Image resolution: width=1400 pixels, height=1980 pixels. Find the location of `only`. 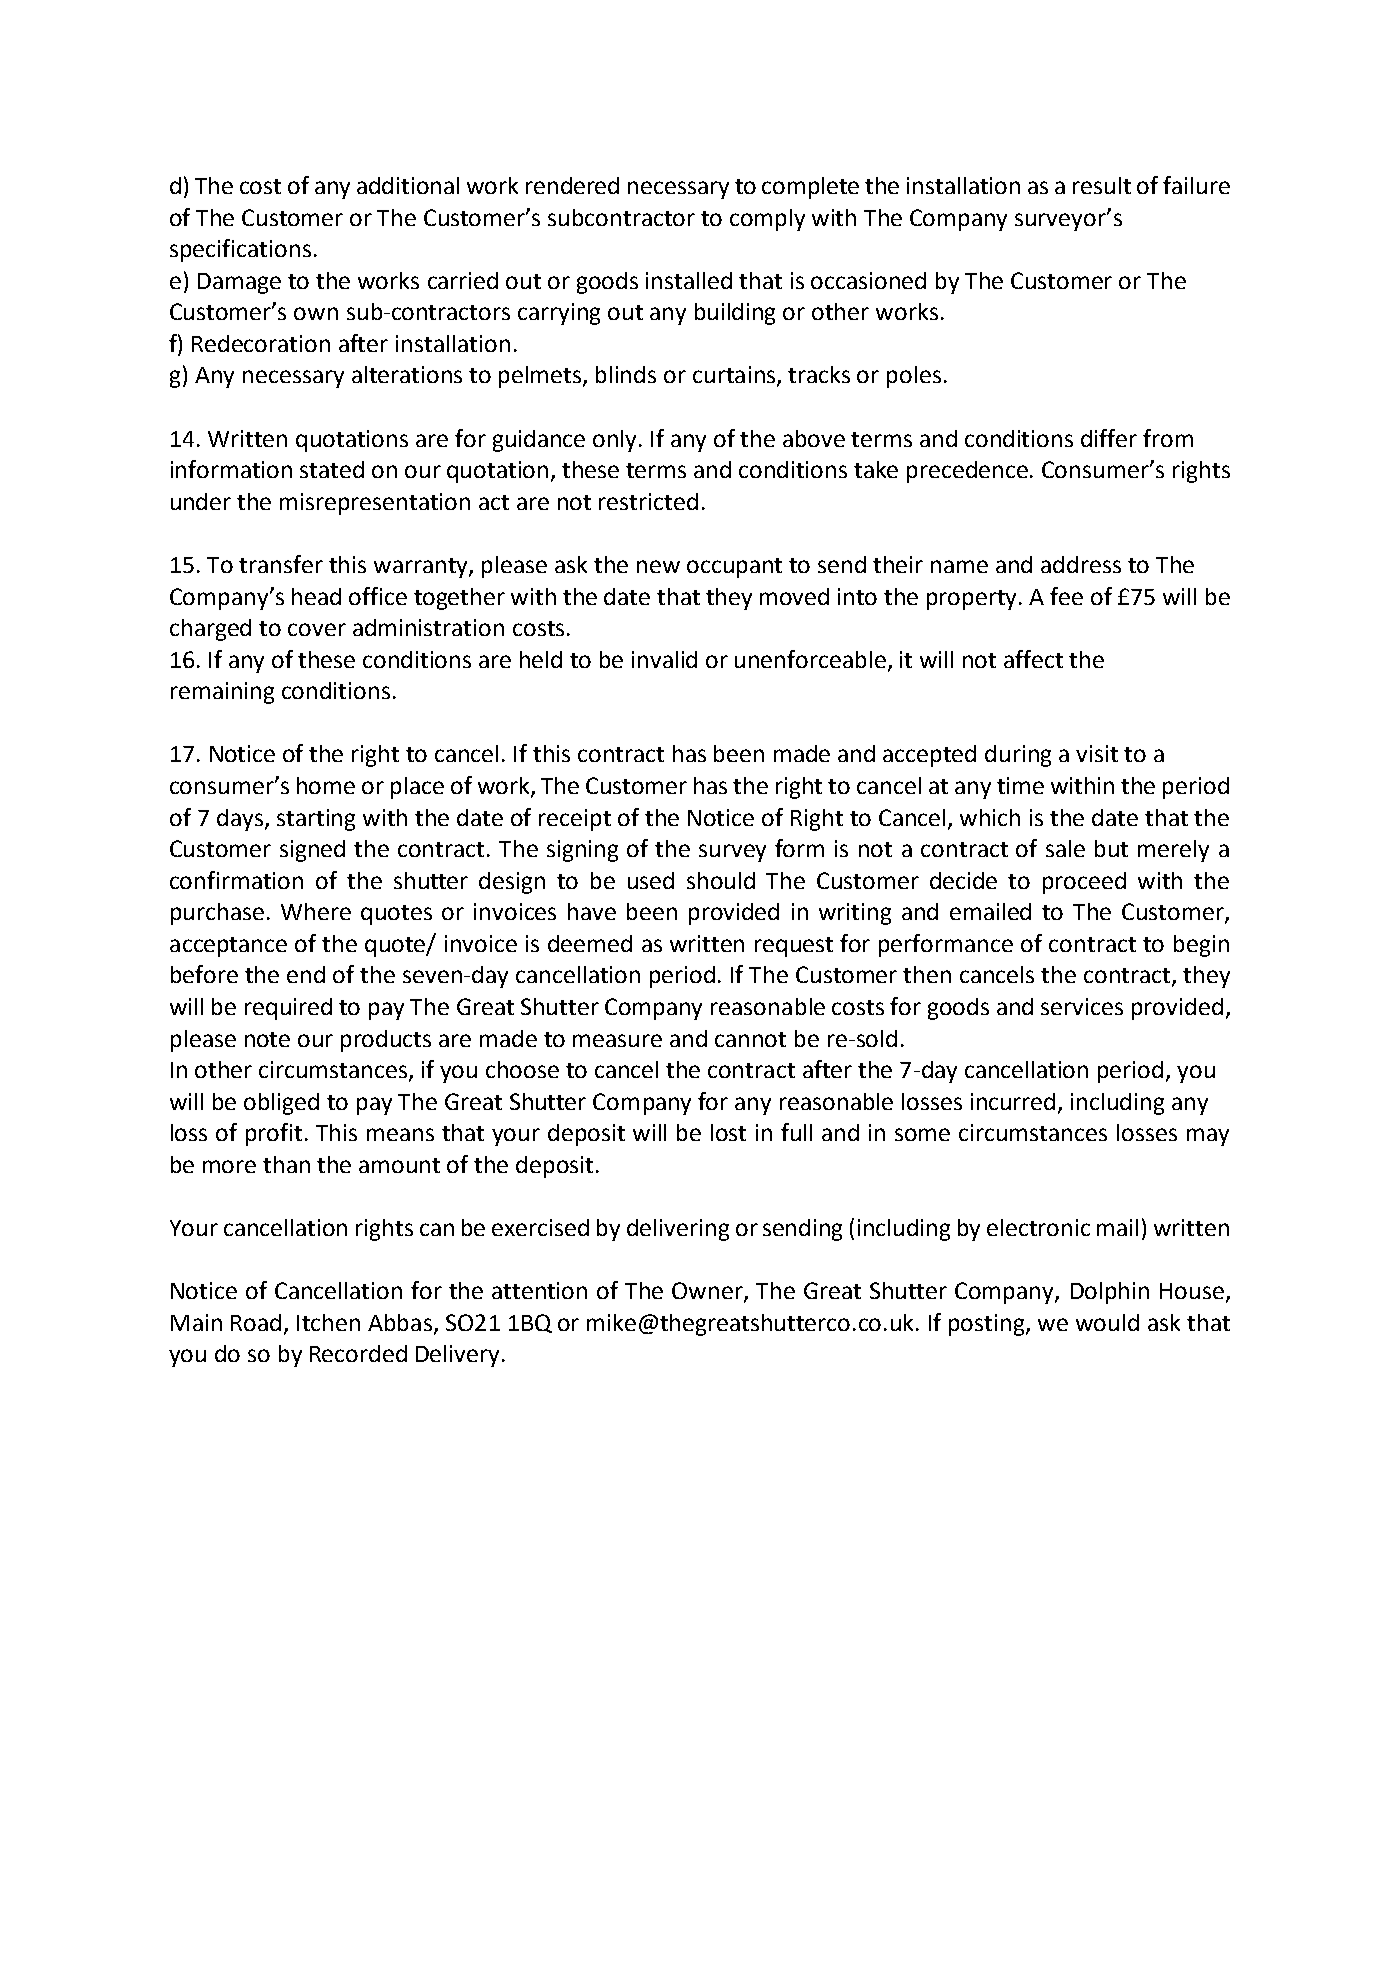

only is located at coordinates (616, 441).
